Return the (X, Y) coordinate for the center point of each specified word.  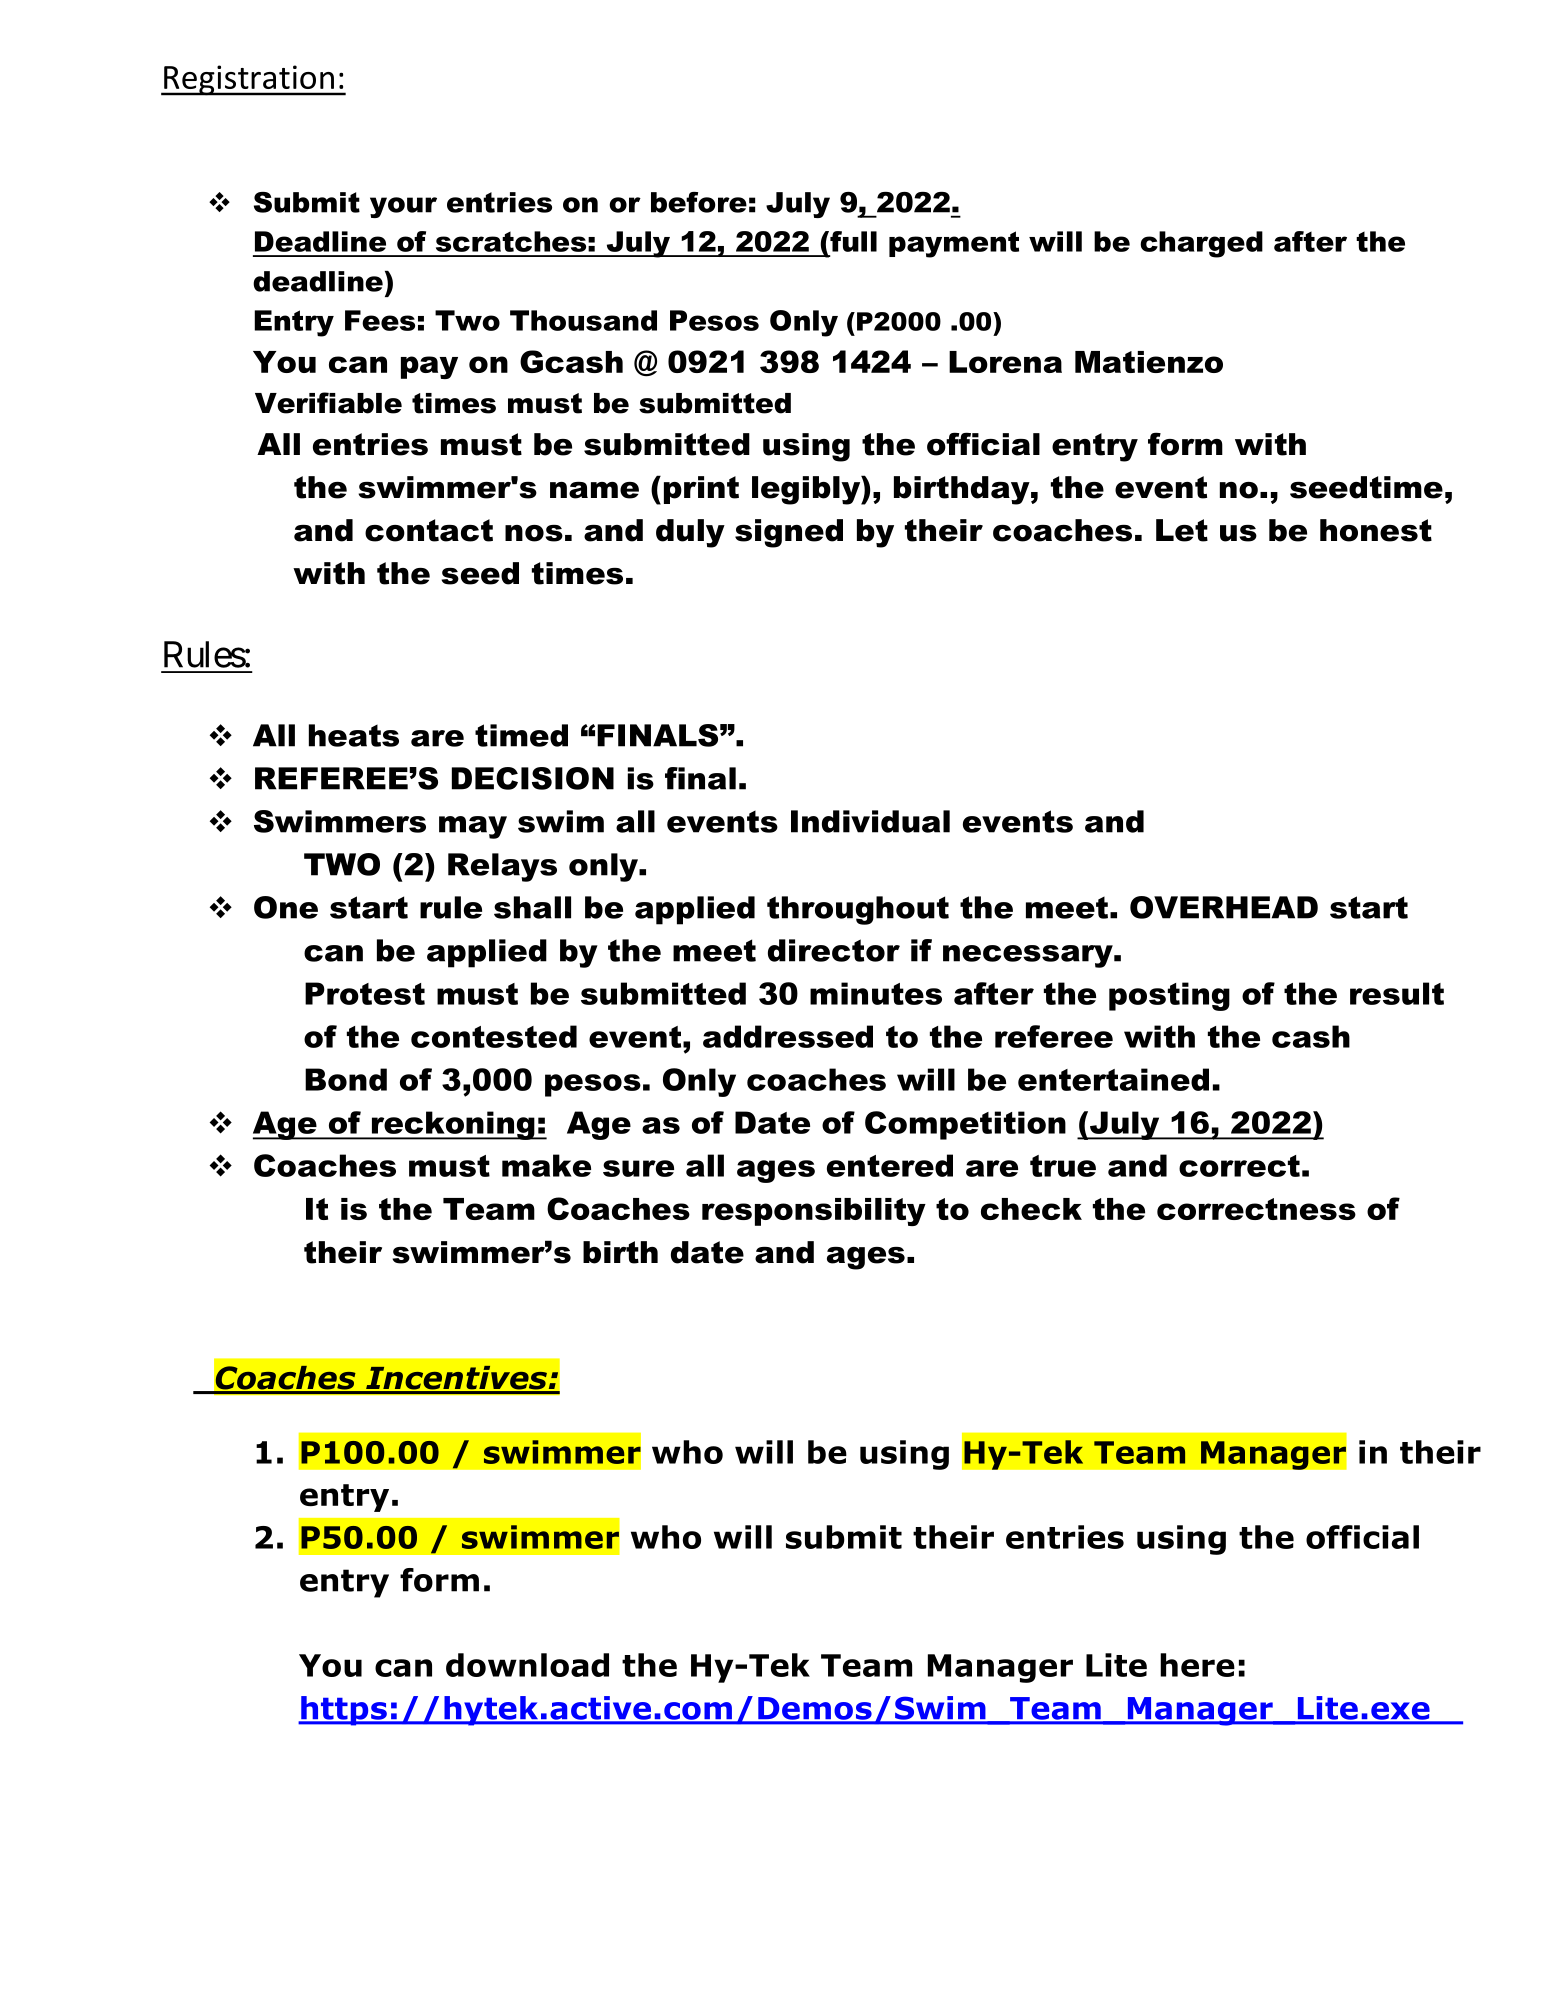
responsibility (814, 1212)
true (1063, 1166)
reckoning (453, 1125)
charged (1201, 244)
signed (789, 533)
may (473, 827)
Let (1182, 530)
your (403, 207)
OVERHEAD (1224, 907)
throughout (858, 910)
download (527, 1665)
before (699, 202)
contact (429, 530)
